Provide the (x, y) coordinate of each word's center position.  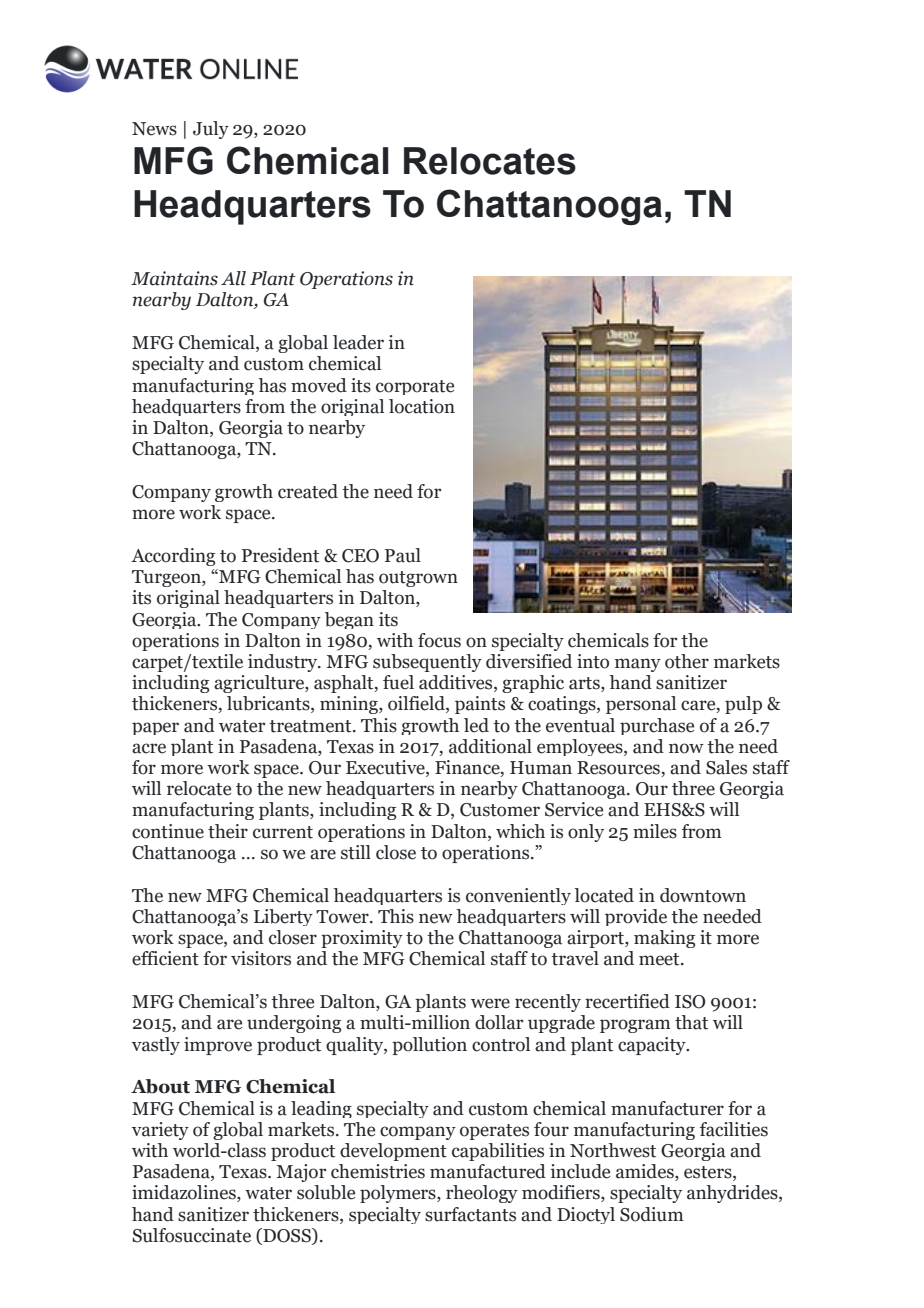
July (211, 130)
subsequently (427, 663)
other (687, 661)
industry (284, 663)
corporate (415, 387)
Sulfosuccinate (191, 1235)
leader (358, 342)
